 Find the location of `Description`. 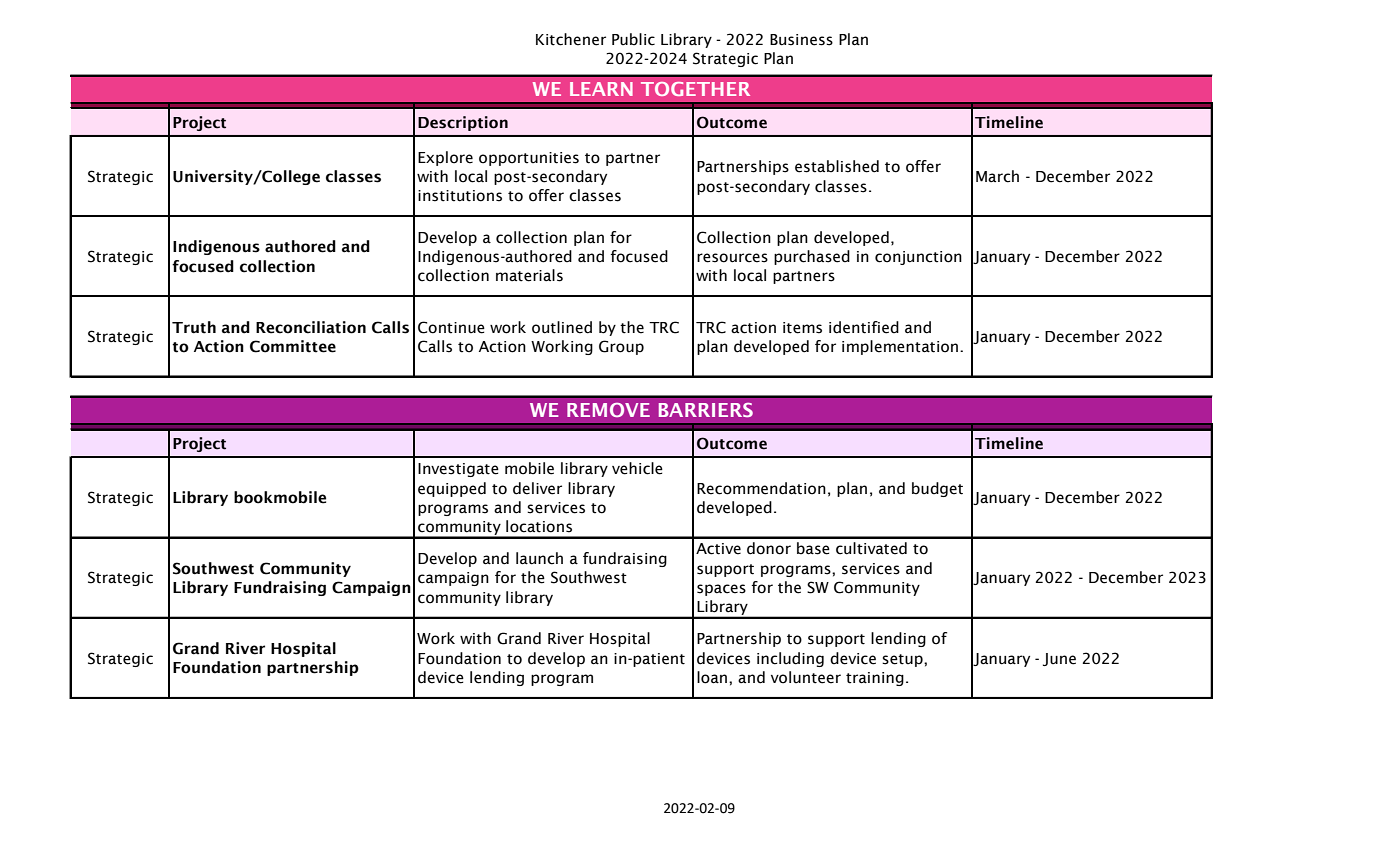

Description is located at coordinates (463, 123).
